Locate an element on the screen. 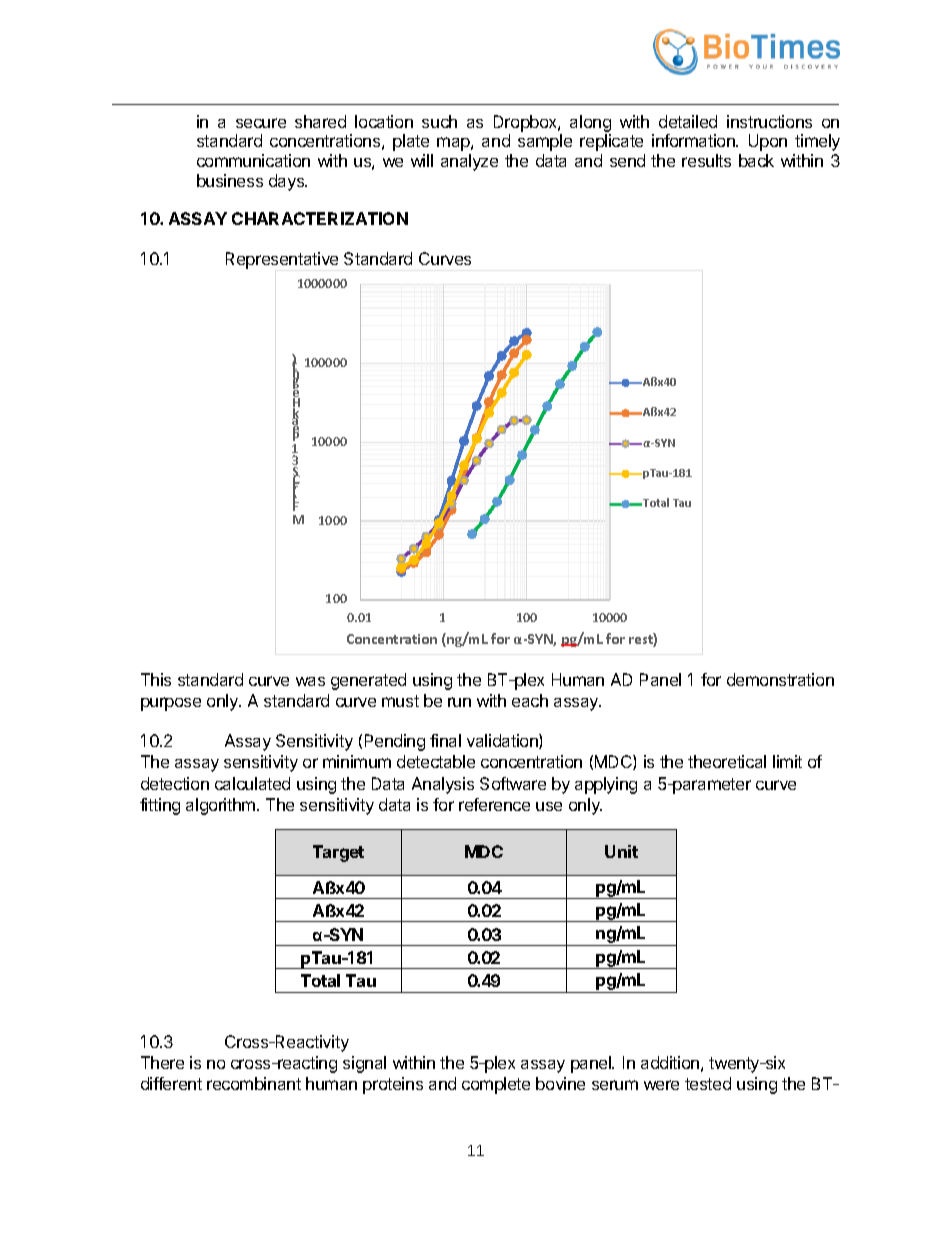 This screenshot has height=1233, width=952. run is located at coordinates (459, 702).
